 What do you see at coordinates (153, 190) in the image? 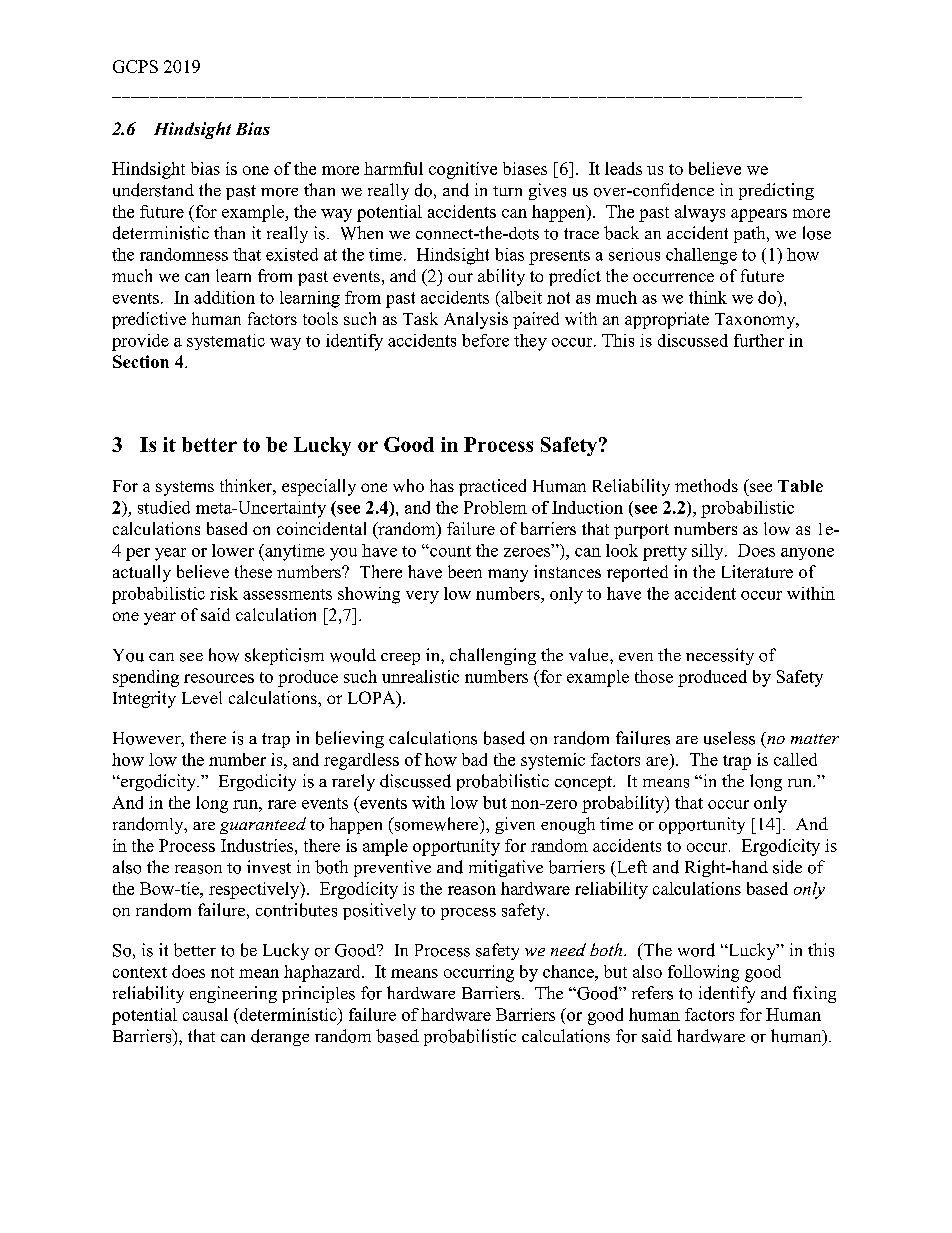
I see `understand` at bounding box center [153, 190].
